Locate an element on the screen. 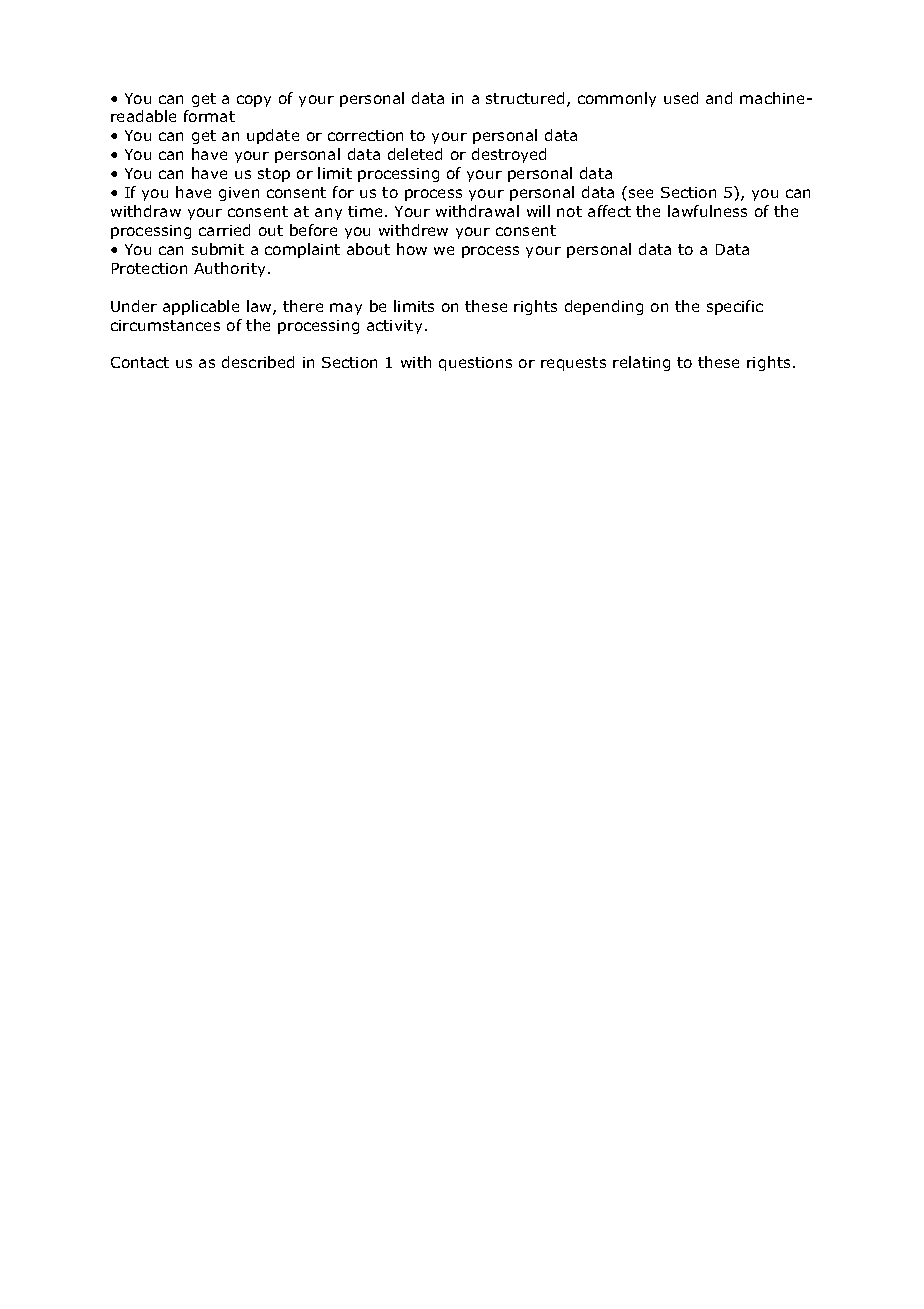 This screenshot has height=1309, width=924. see is located at coordinates (641, 193).
